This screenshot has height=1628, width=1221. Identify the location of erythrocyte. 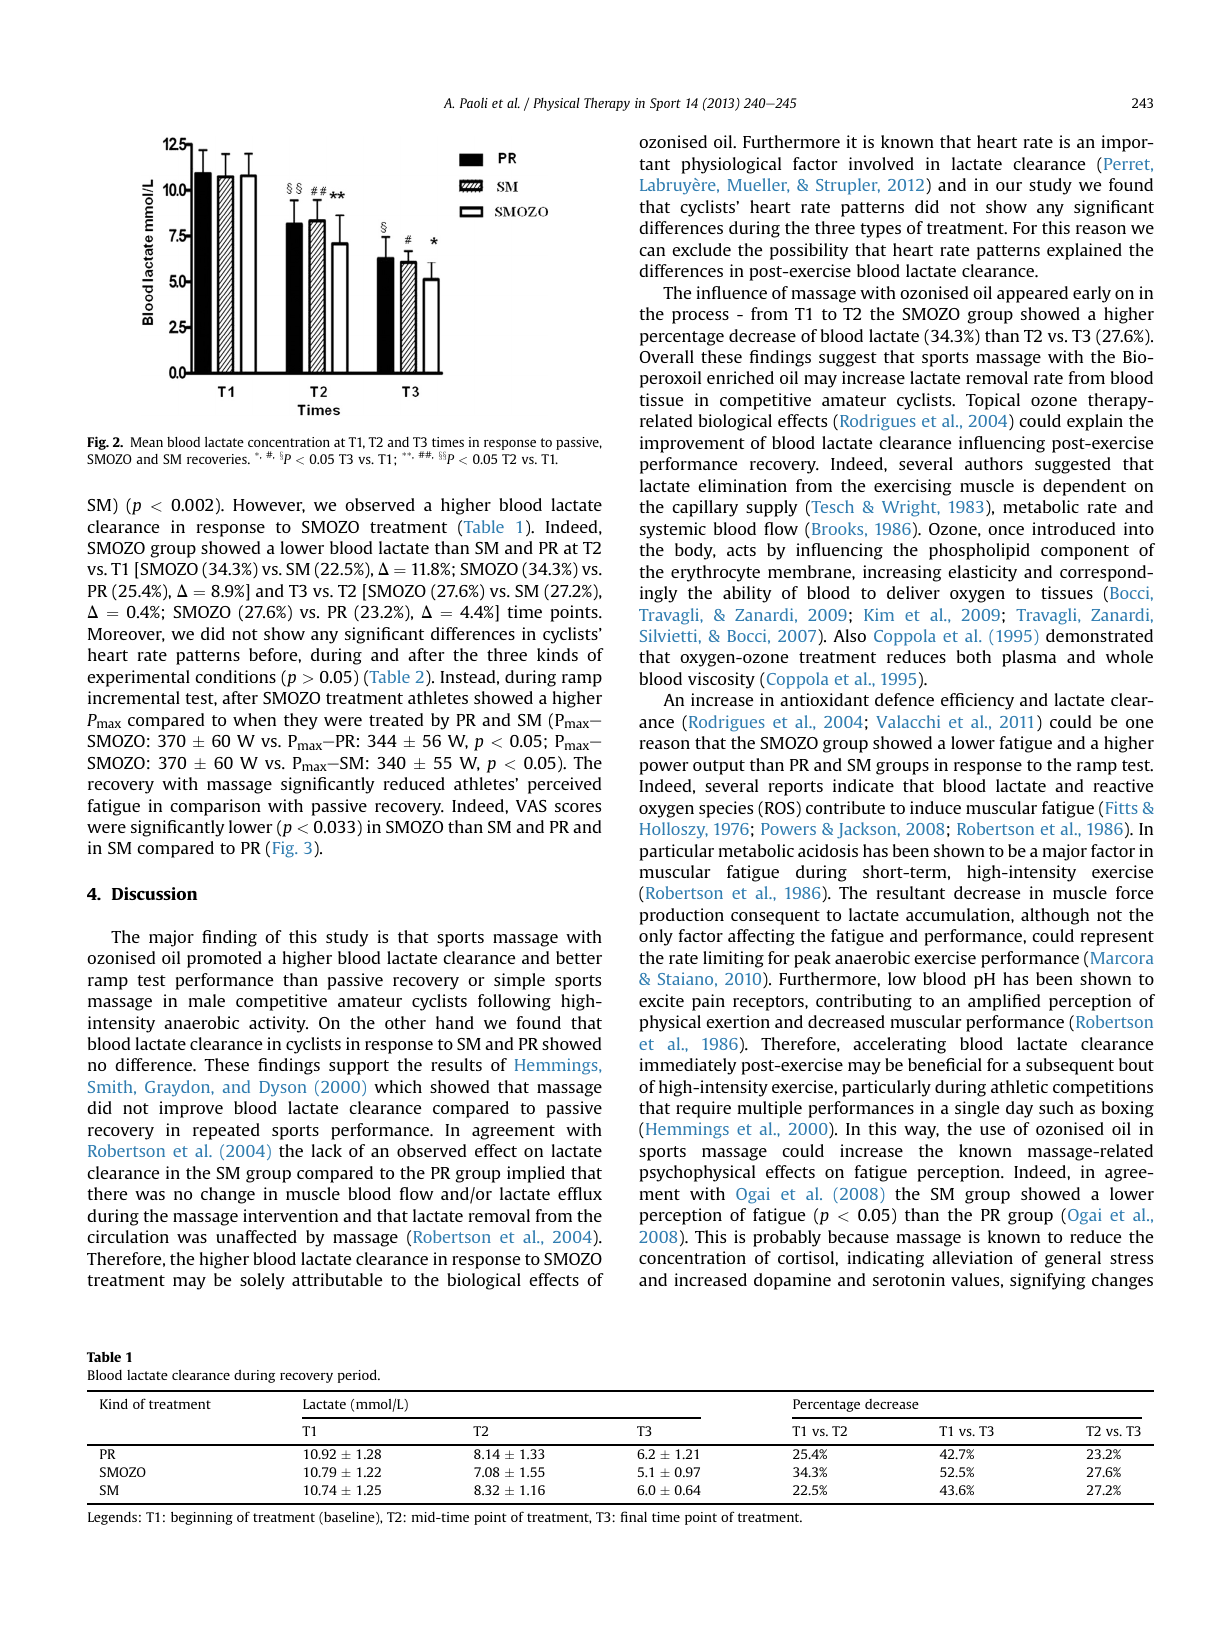
(715, 573).
